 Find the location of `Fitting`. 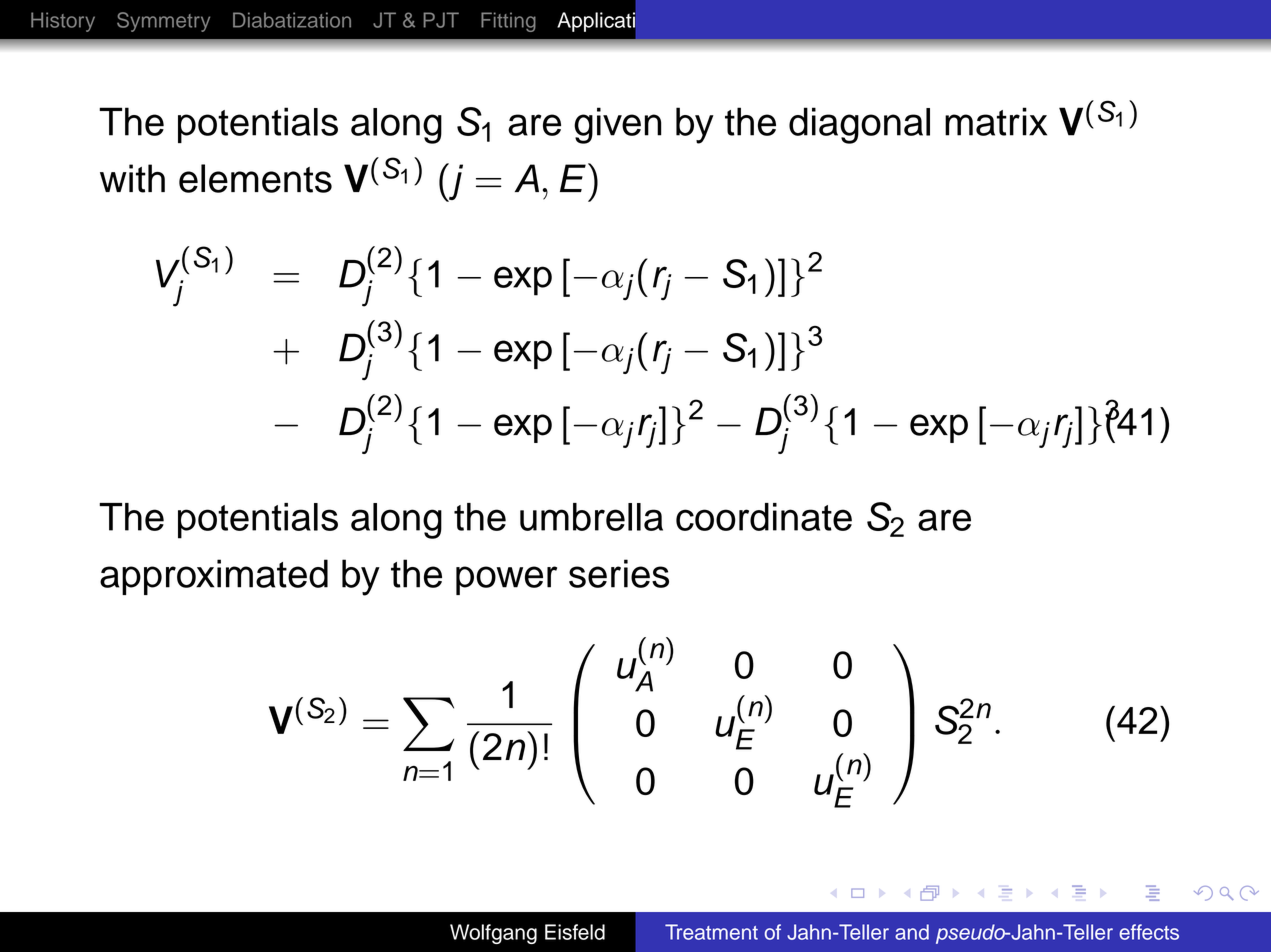

Fitting is located at coordinates (508, 22).
